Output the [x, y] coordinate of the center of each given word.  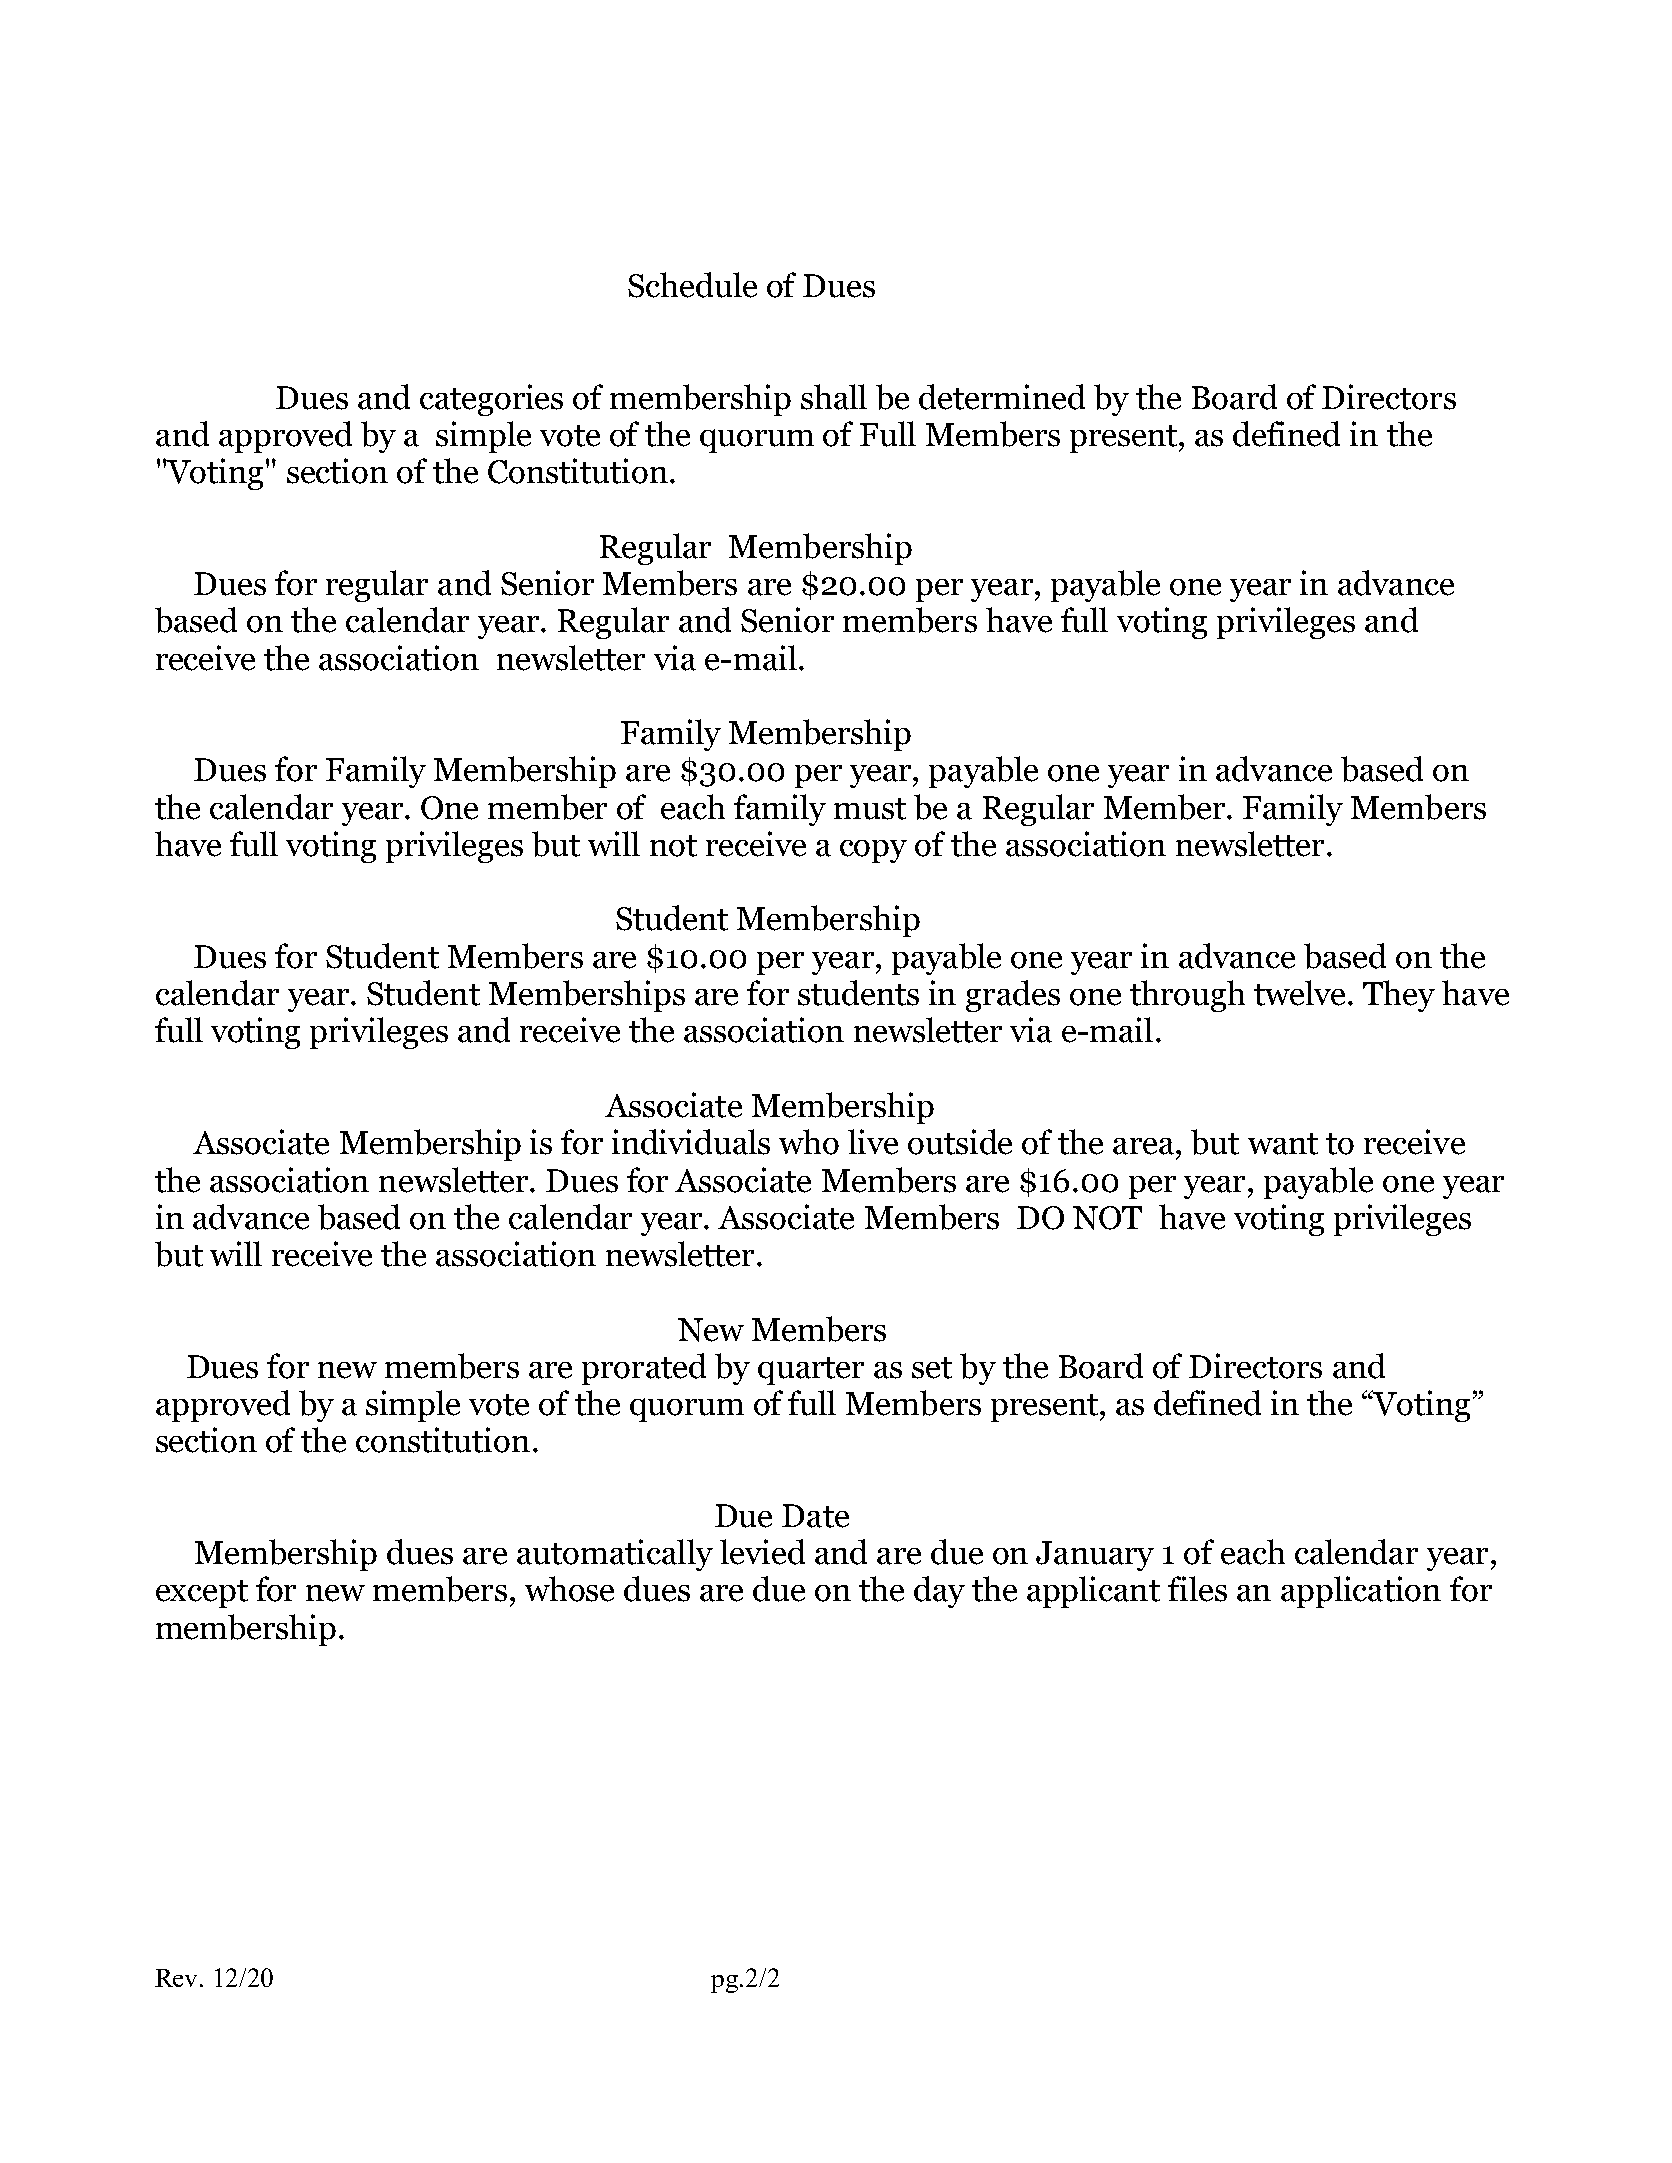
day [939, 1592]
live [873, 1142]
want [1283, 1144]
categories [491, 400]
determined [1002, 397]
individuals [691, 1142]
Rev [178, 1978]
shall [834, 397]
